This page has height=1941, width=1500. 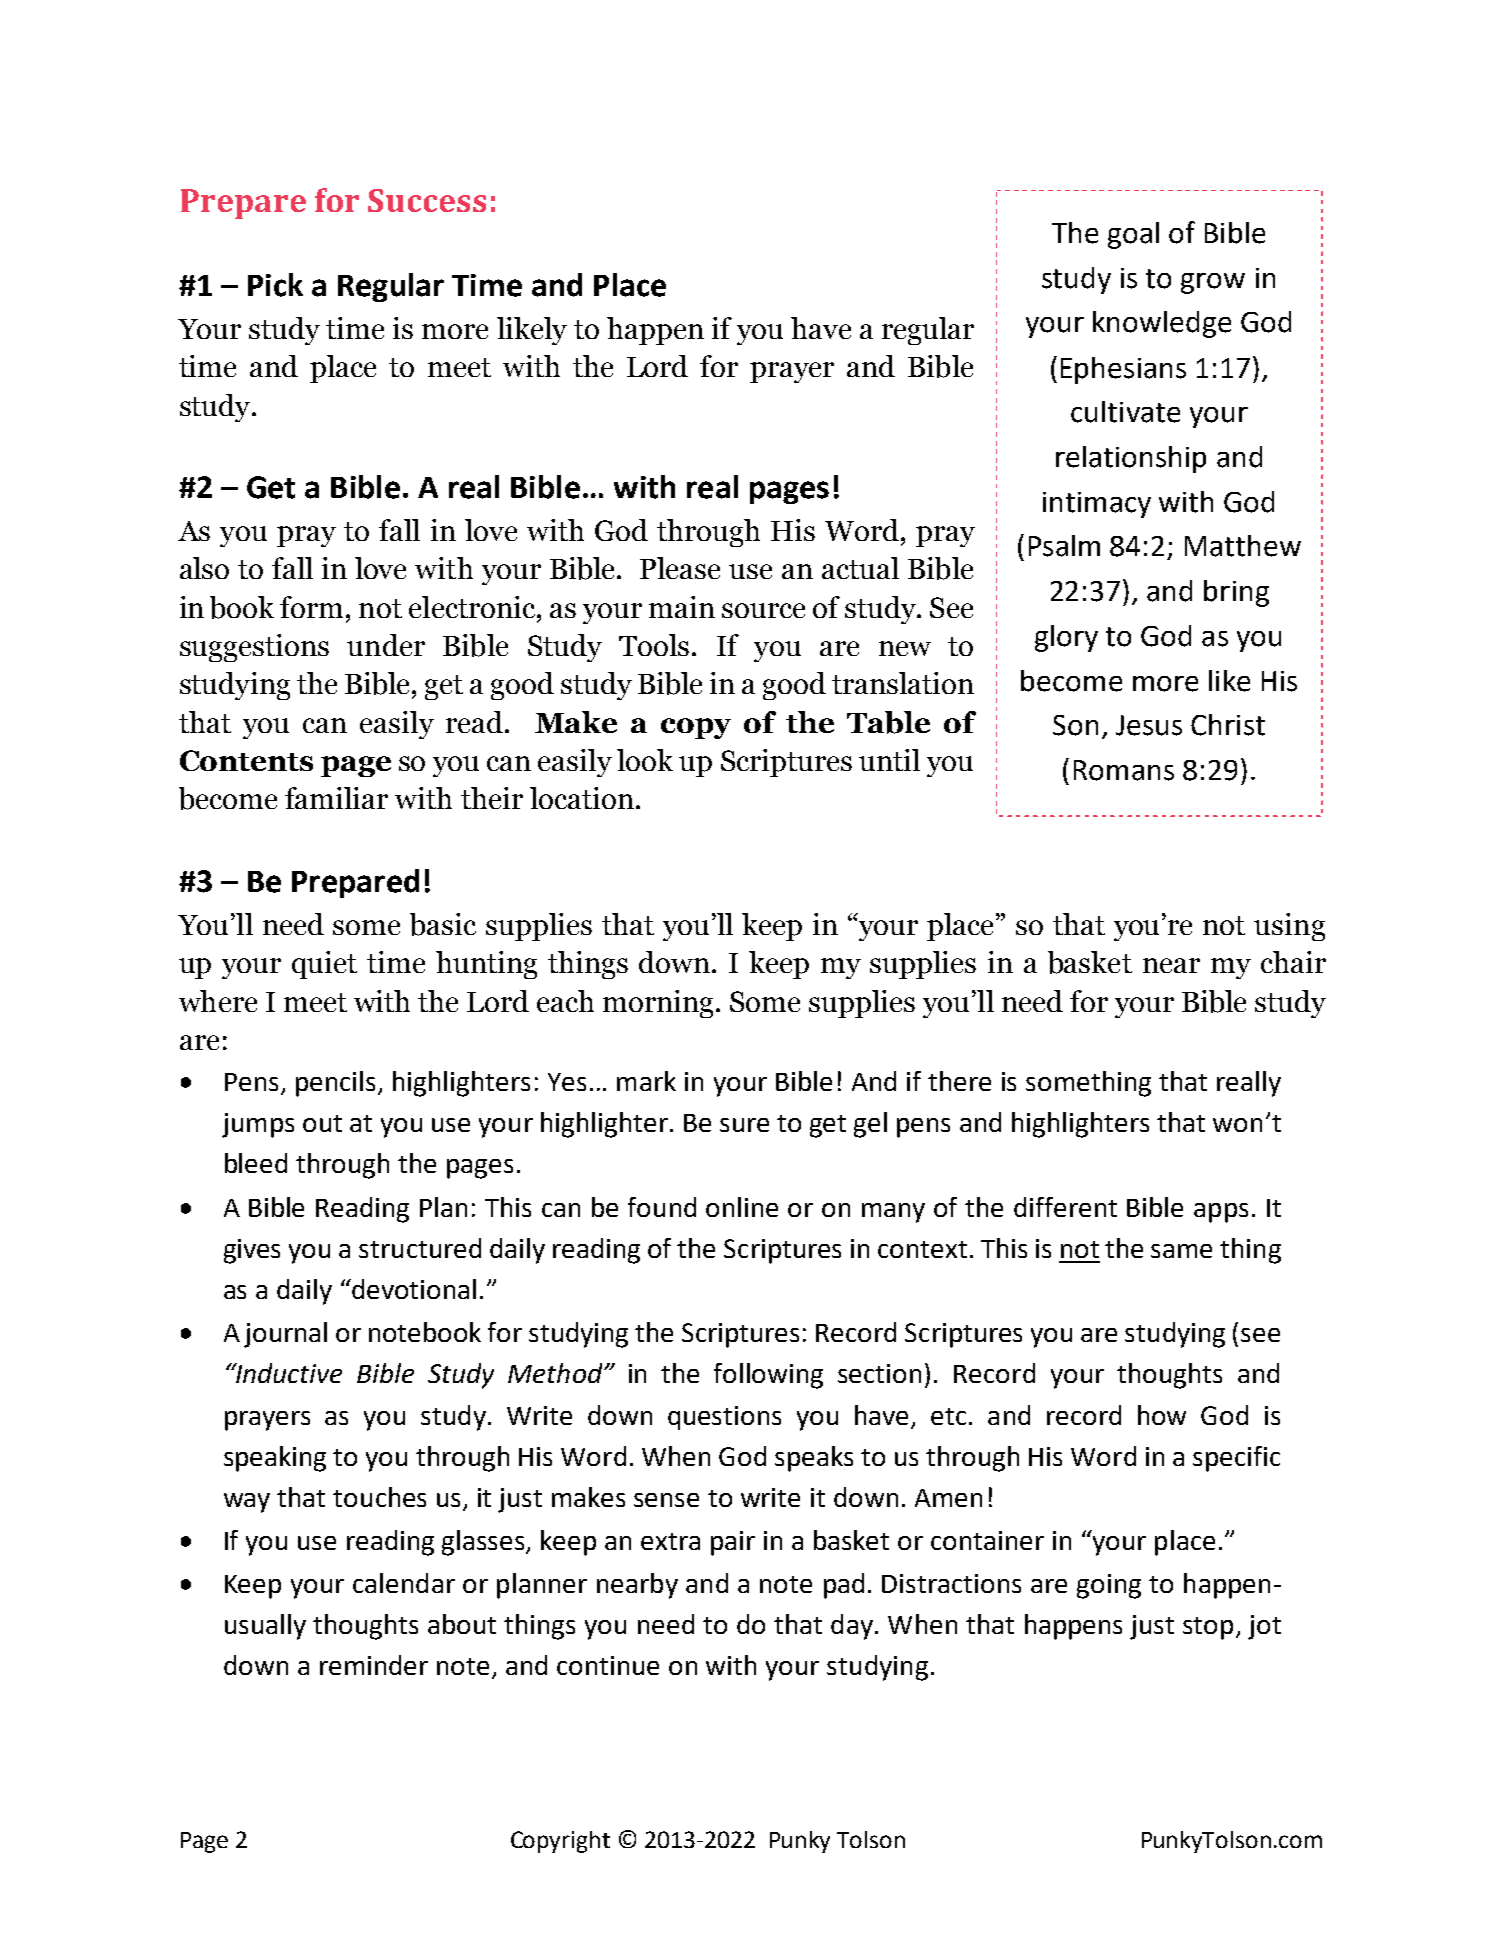 What do you see at coordinates (427, 200) in the page?
I see `Success` at bounding box center [427, 200].
